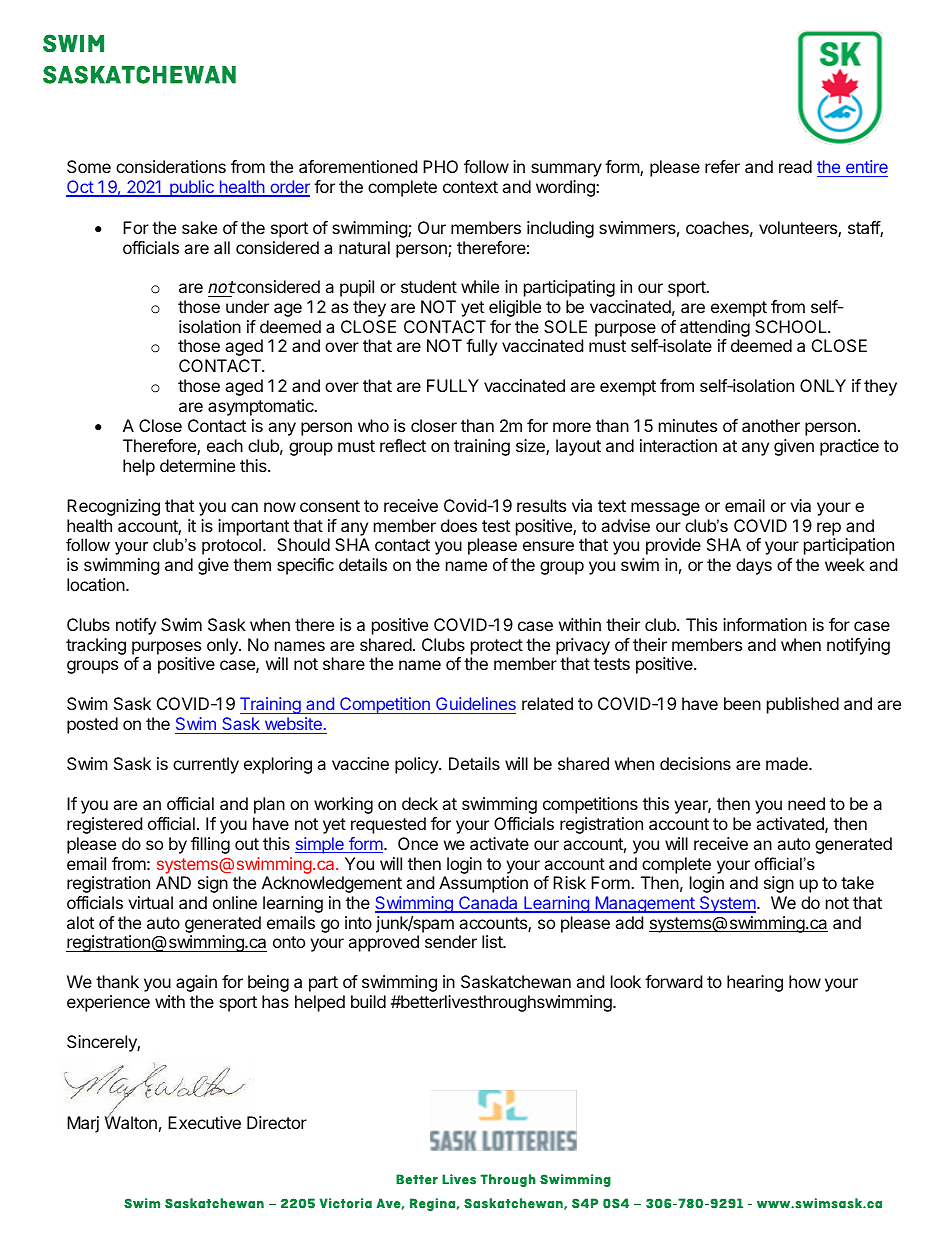 This page has height=1233, width=952. I want to click on read, so click(795, 166).
